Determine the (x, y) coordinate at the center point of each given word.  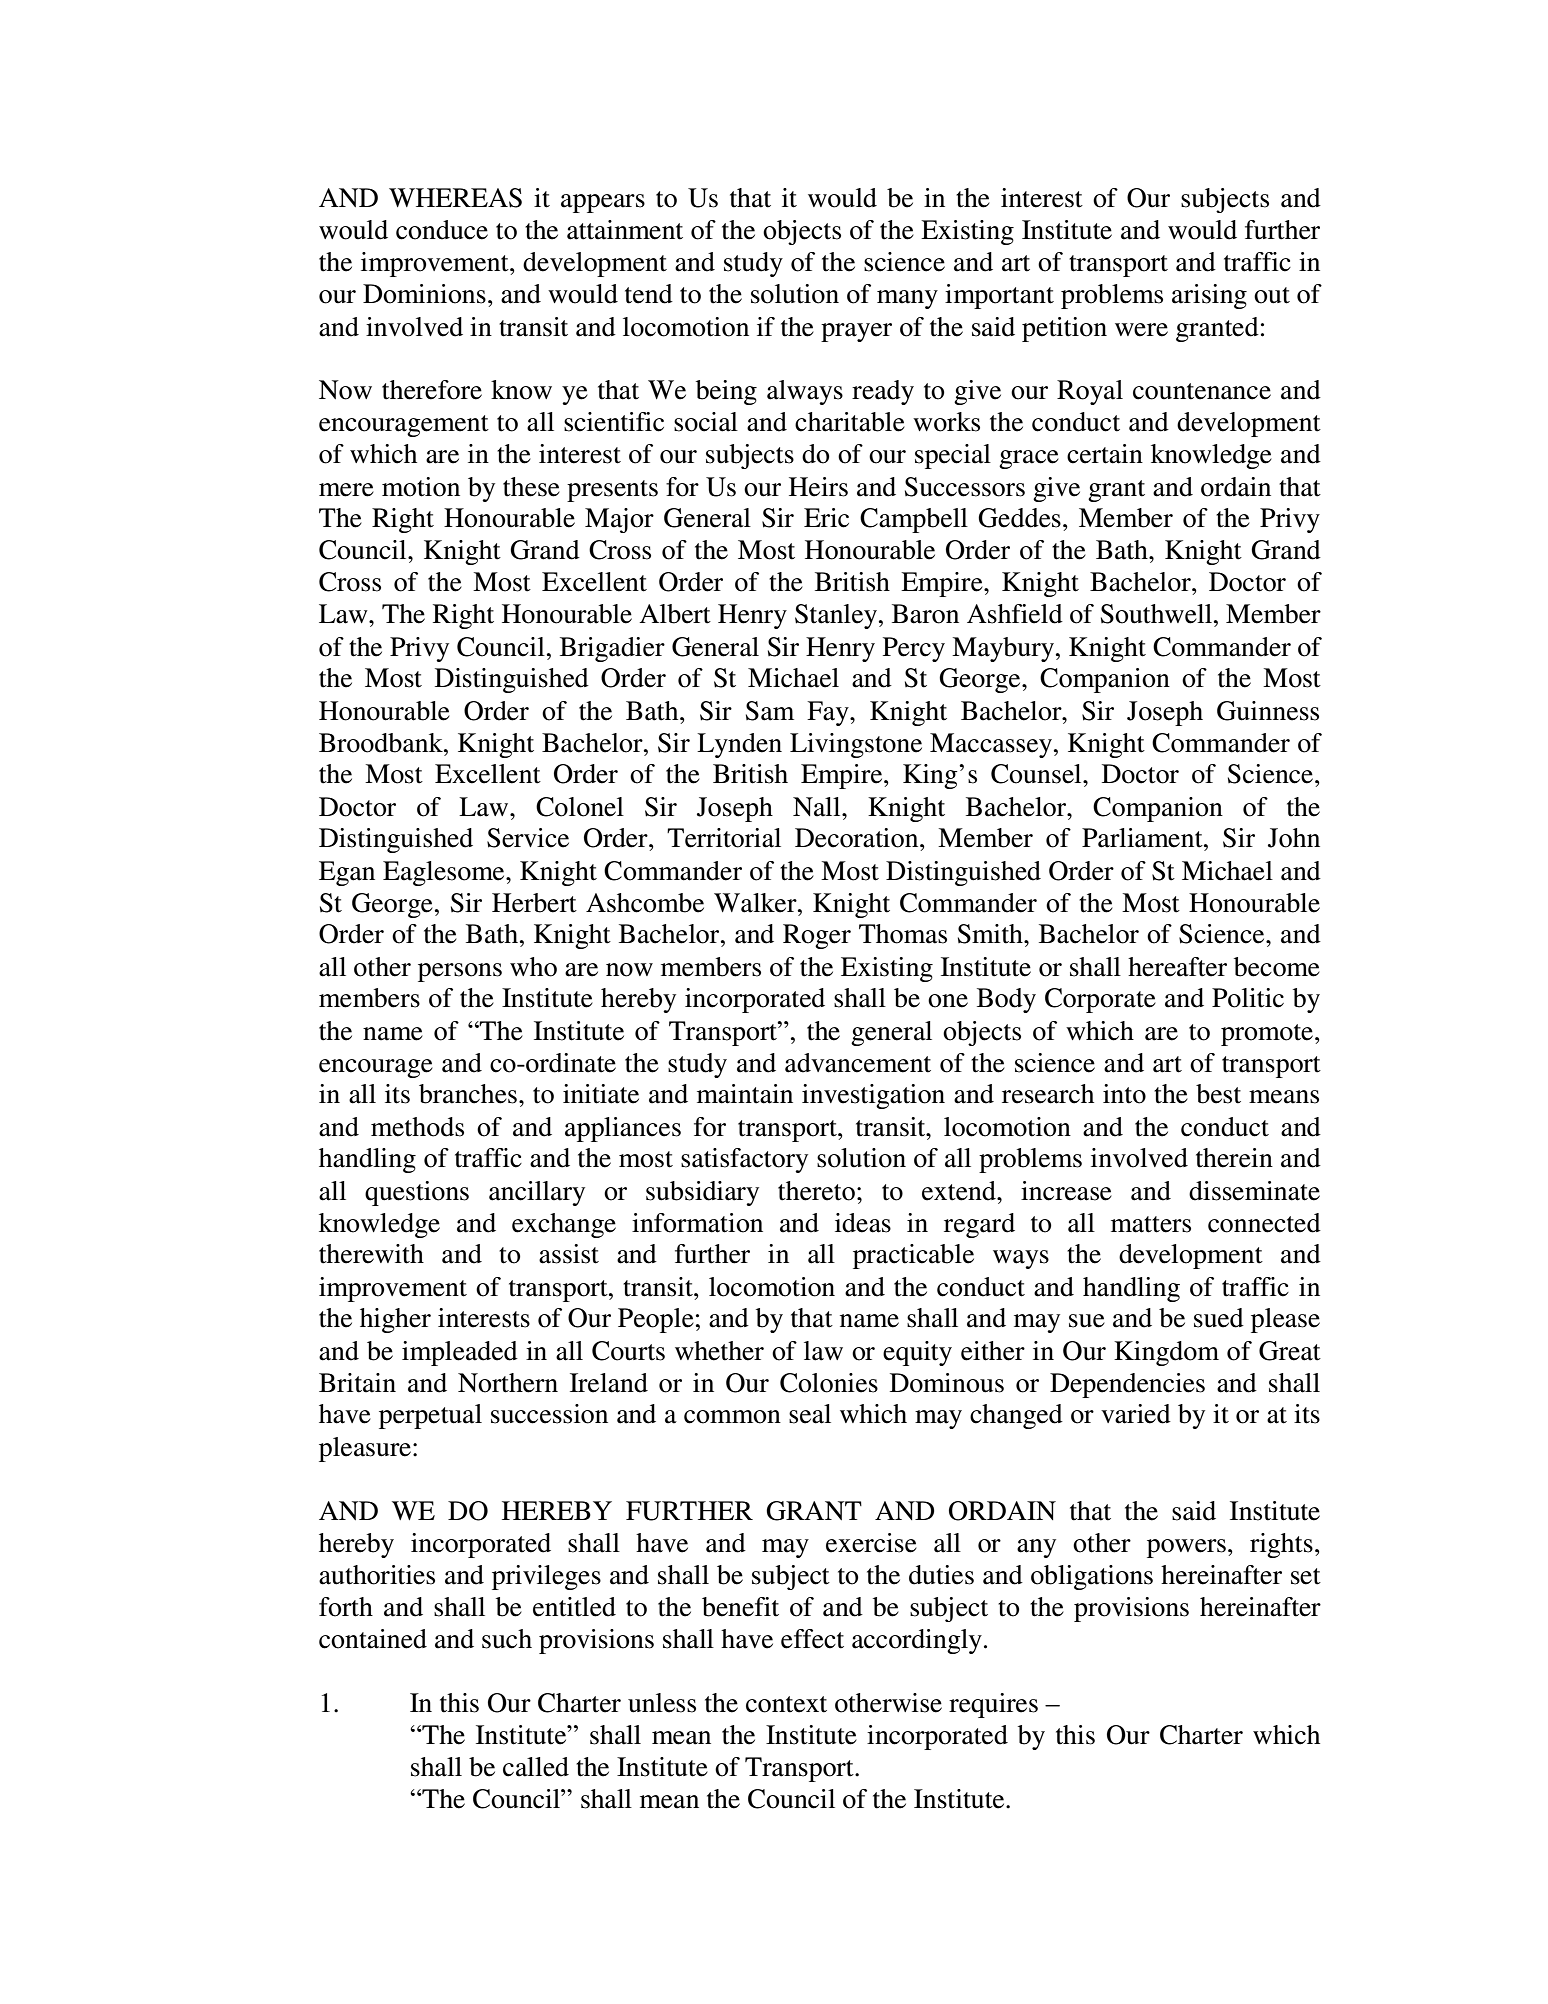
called (536, 1767)
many (907, 299)
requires (993, 1705)
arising (1209, 296)
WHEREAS (455, 198)
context (786, 1704)
